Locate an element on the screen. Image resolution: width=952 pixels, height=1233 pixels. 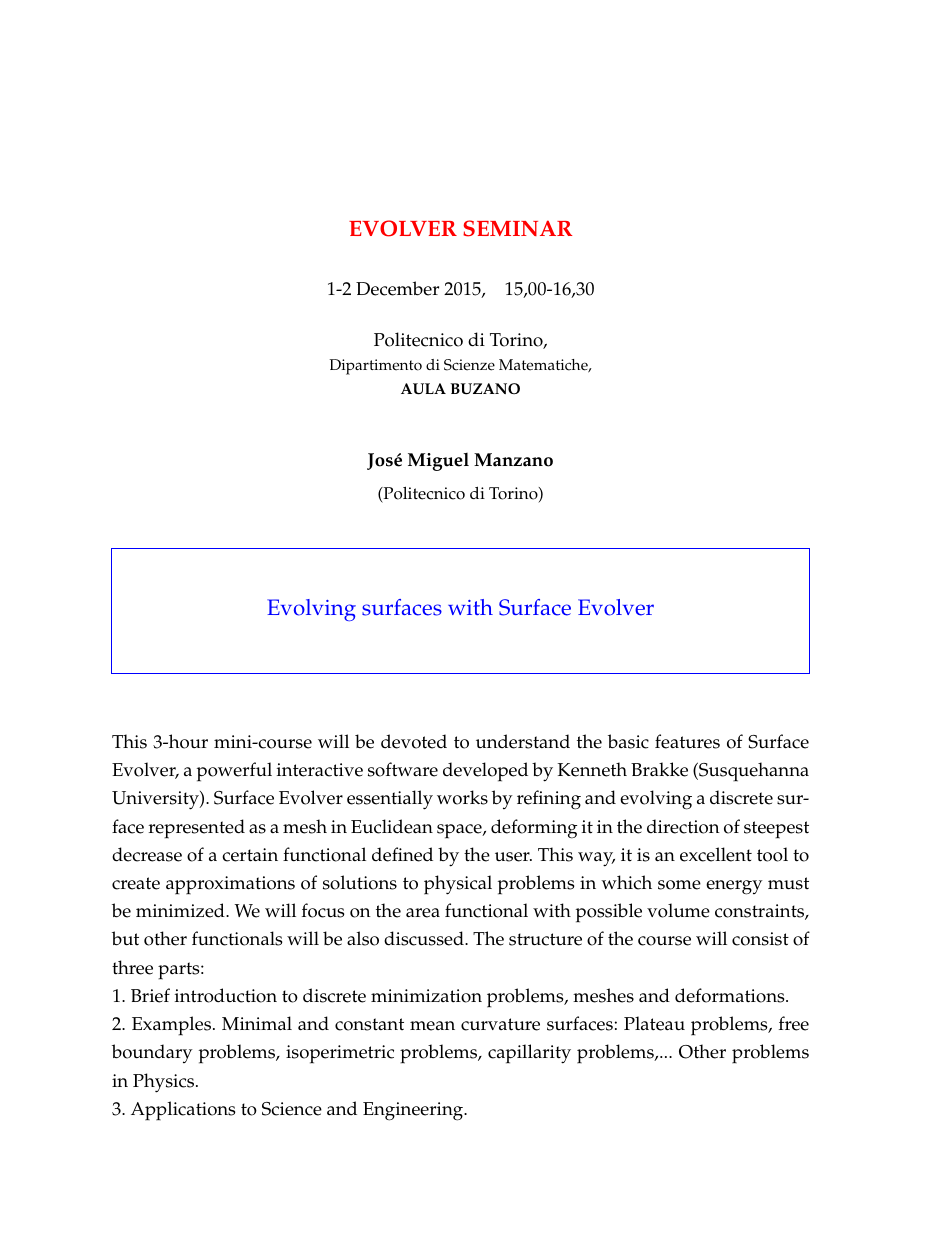
AULA is located at coordinates (423, 389).
